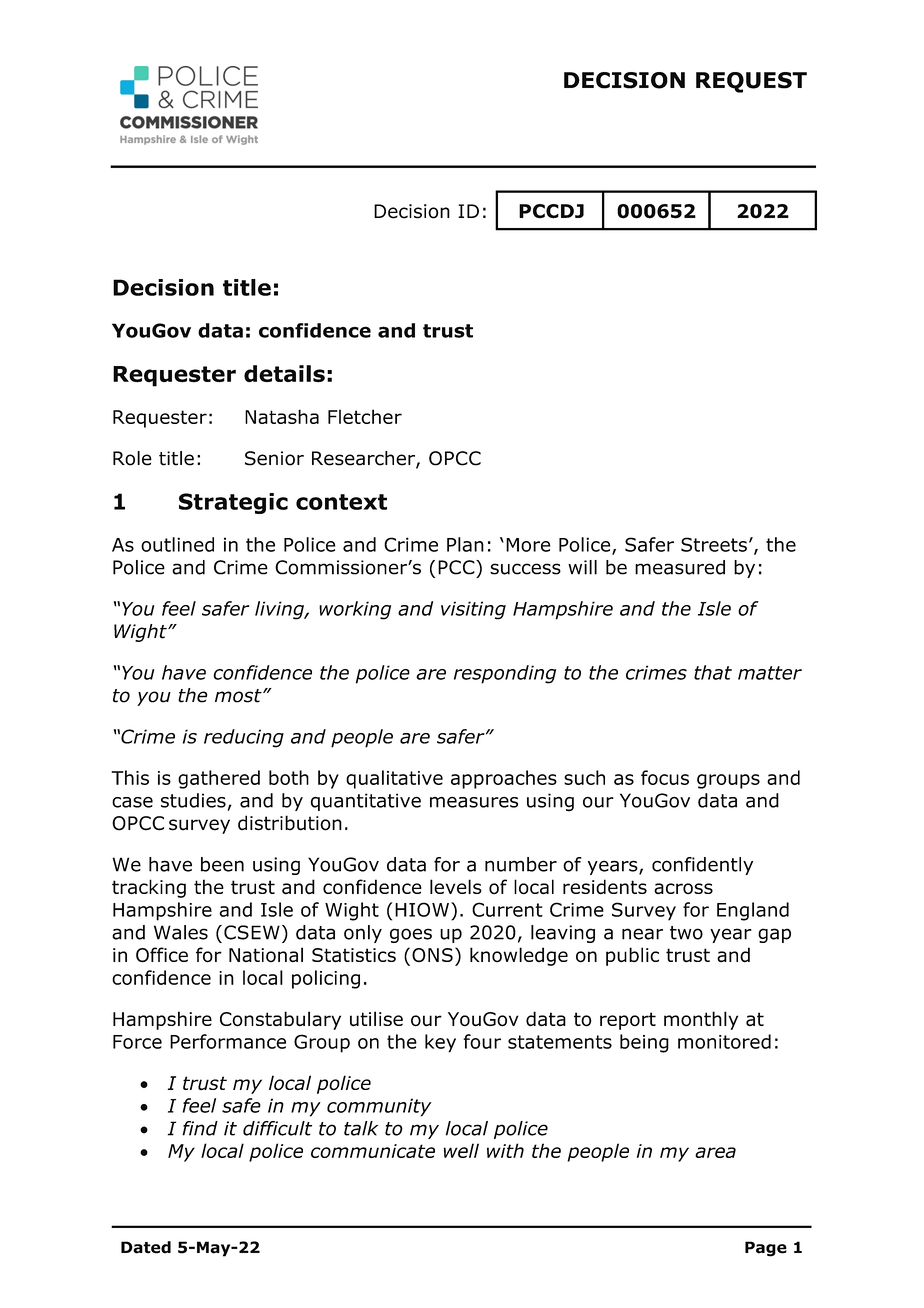  Describe the element at coordinates (714, 544) in the page. I see `Streets` at that location.
